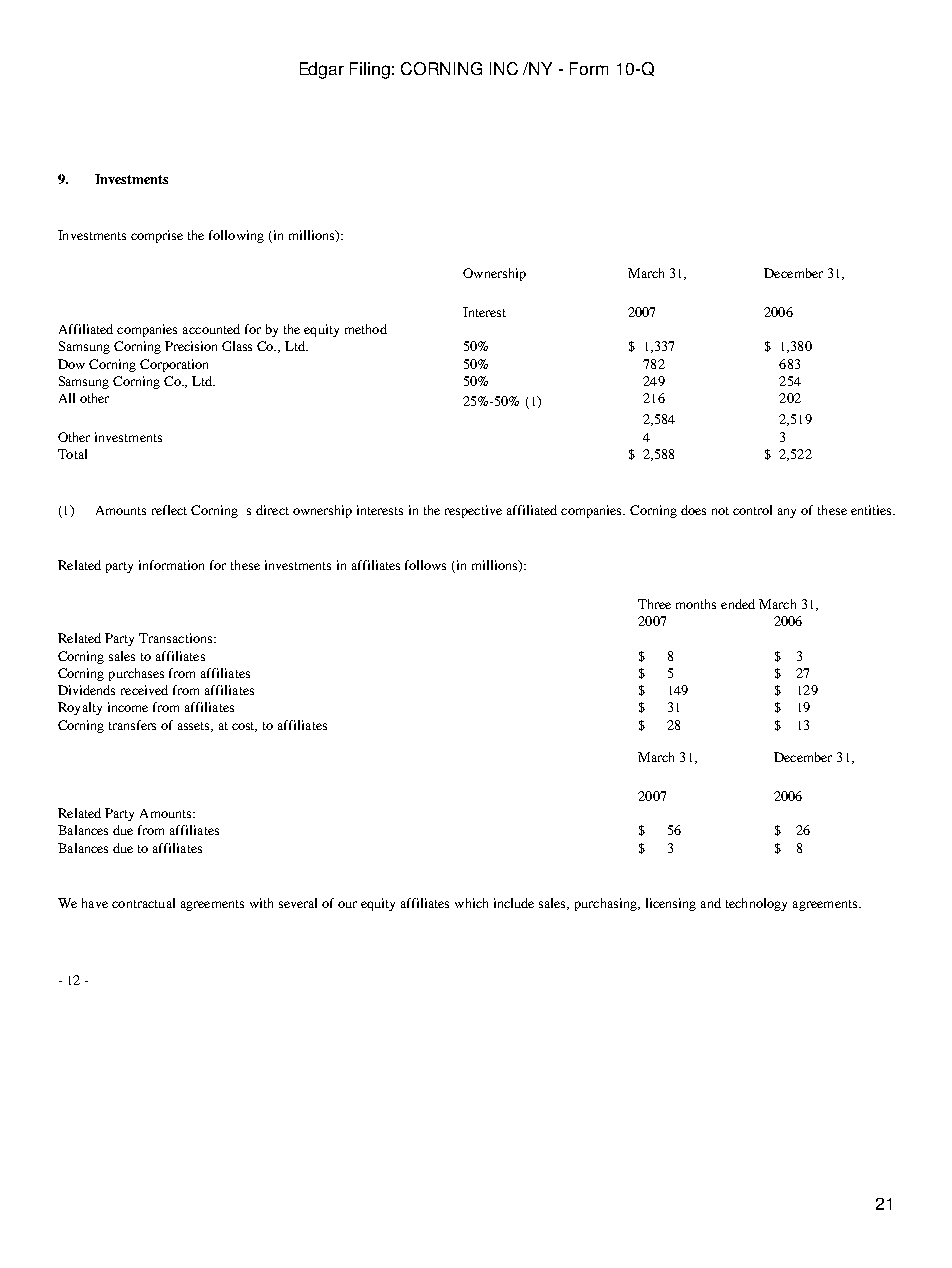 The height and width of the screenshot is (1268, 952). I want to click on Edgar, so click(322, 70).
